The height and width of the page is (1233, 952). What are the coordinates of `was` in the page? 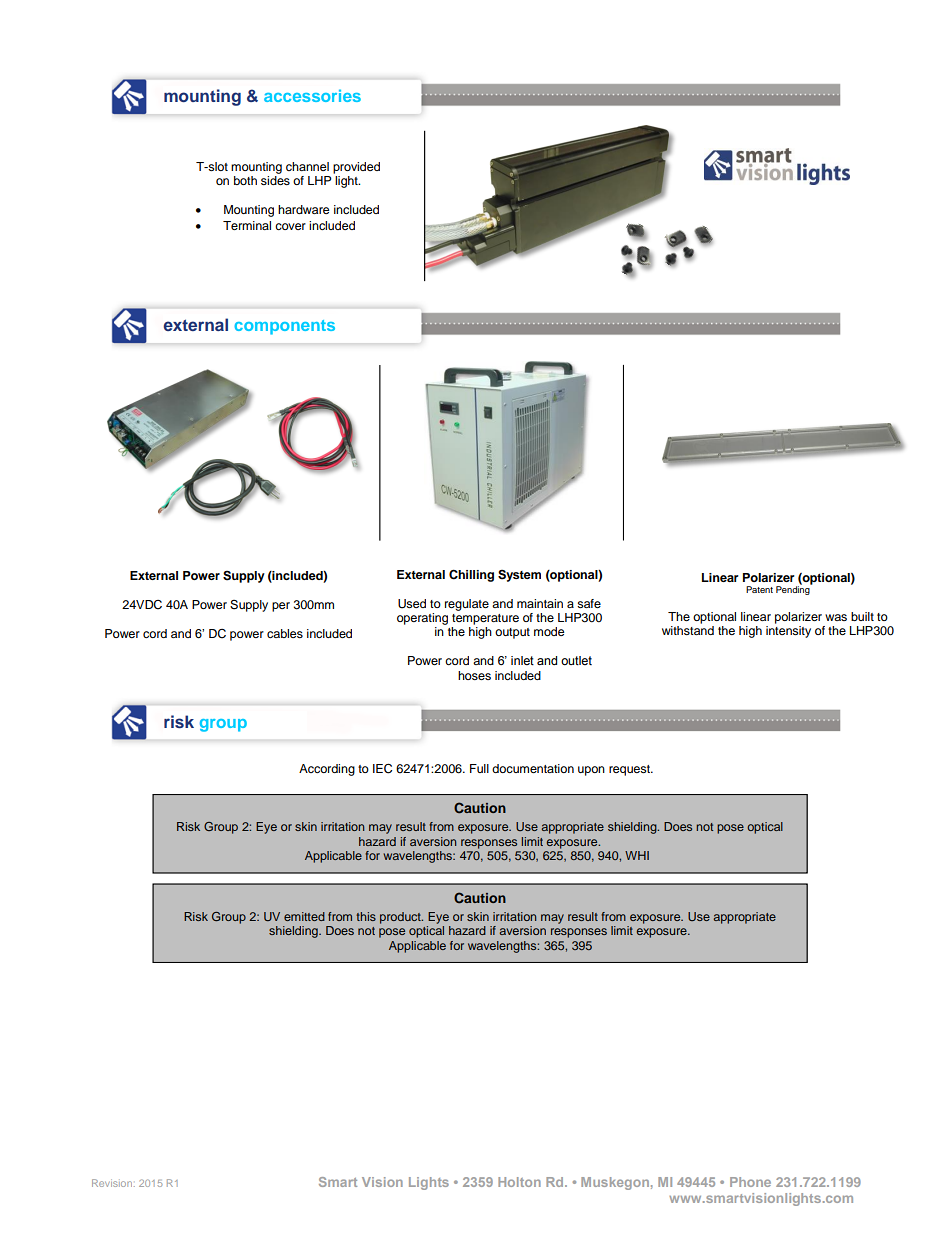 It's located at (836, 617).
